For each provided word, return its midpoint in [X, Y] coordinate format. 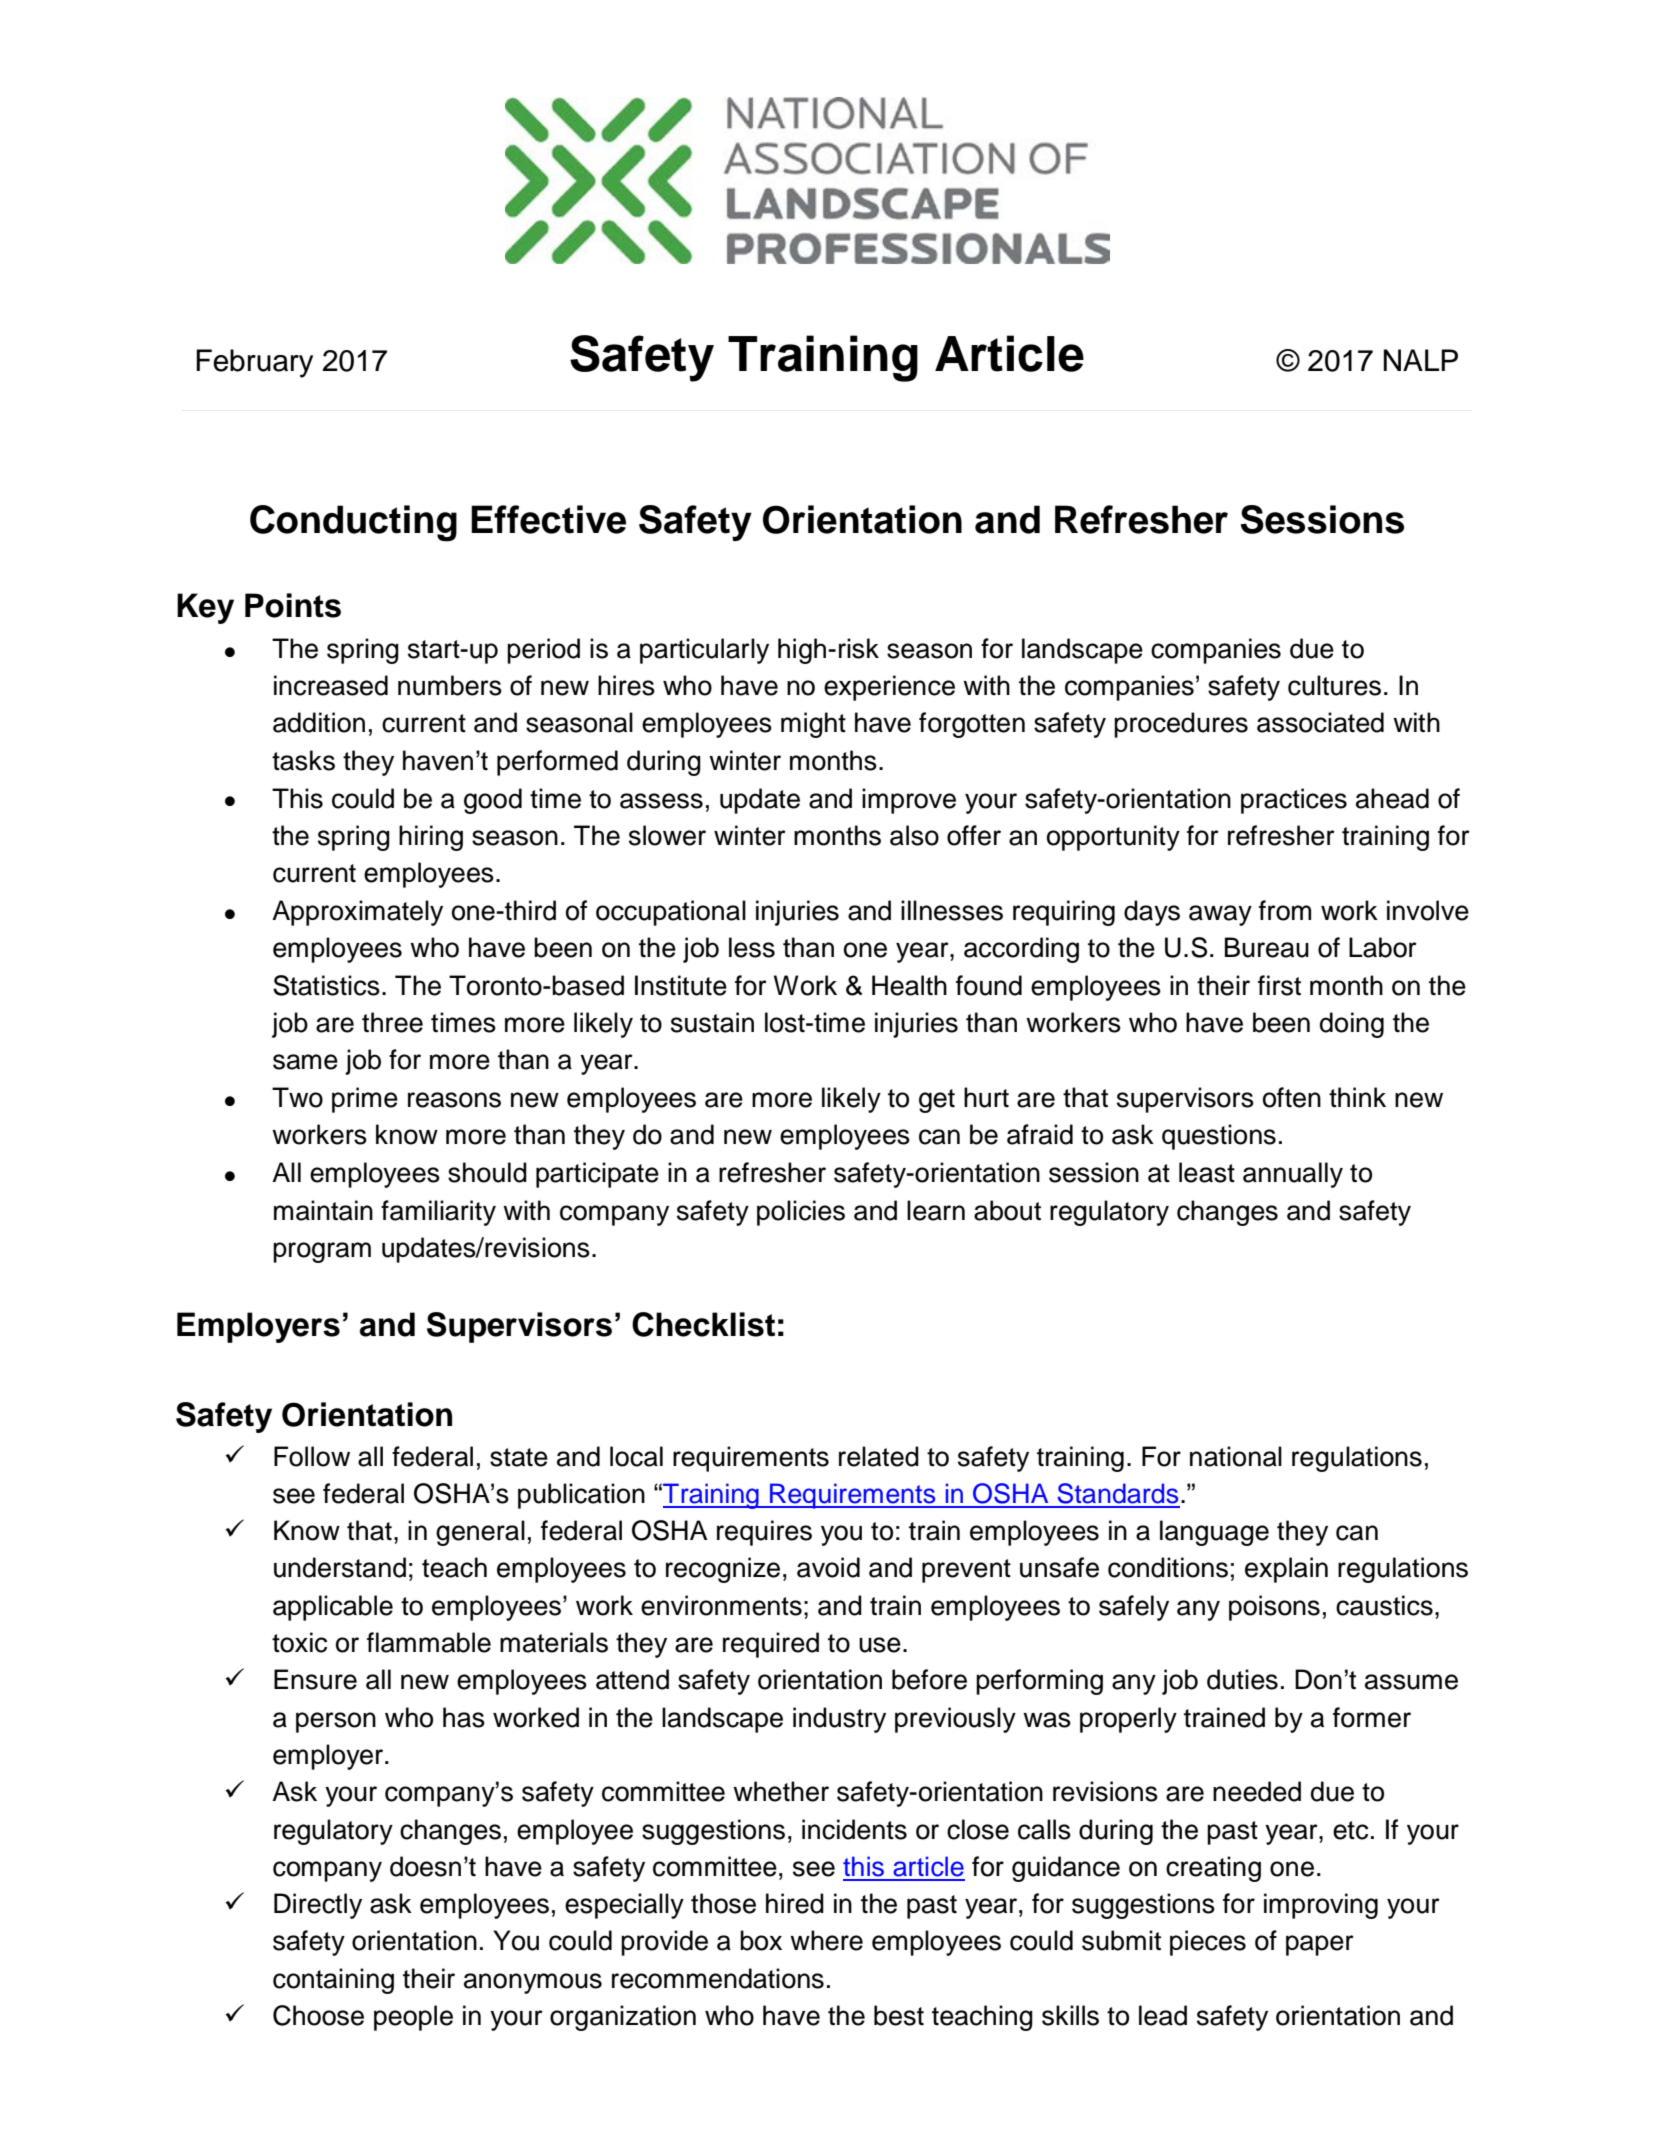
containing [333, 1981]
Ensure [315, 1679]
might [813, 725]
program [322, 1252]
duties [1242, 1679]
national [1236, 1456]
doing [1352, 1025]
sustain [712, 1022]
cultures [1334, 685]
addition [319, 722]
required [771, 1645]
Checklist [703, 1324]
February [254, 363]
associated [1320, 722]
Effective [548, 519]
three [392, 1022]
